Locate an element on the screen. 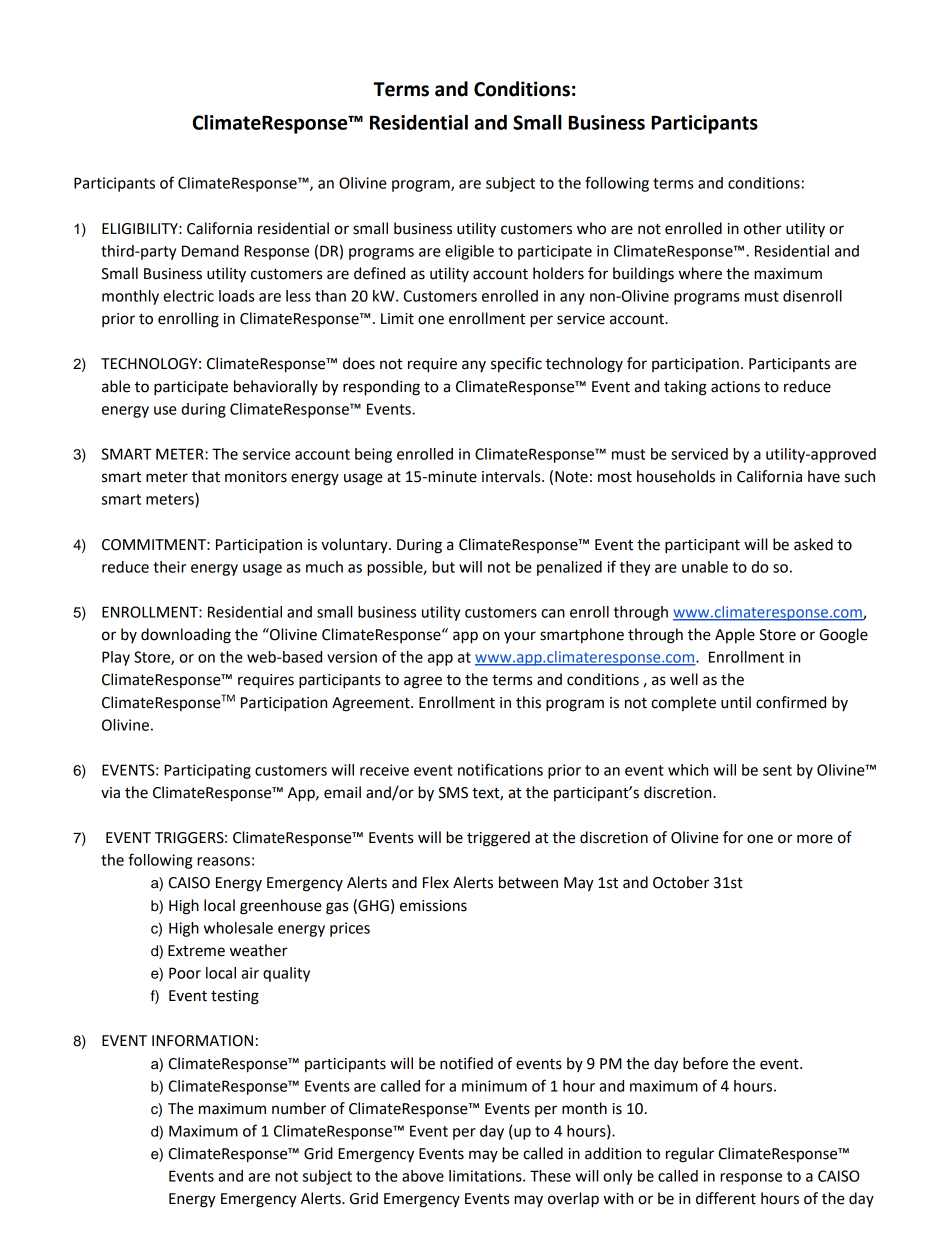  Demand is located at coordinates (210, 251).
